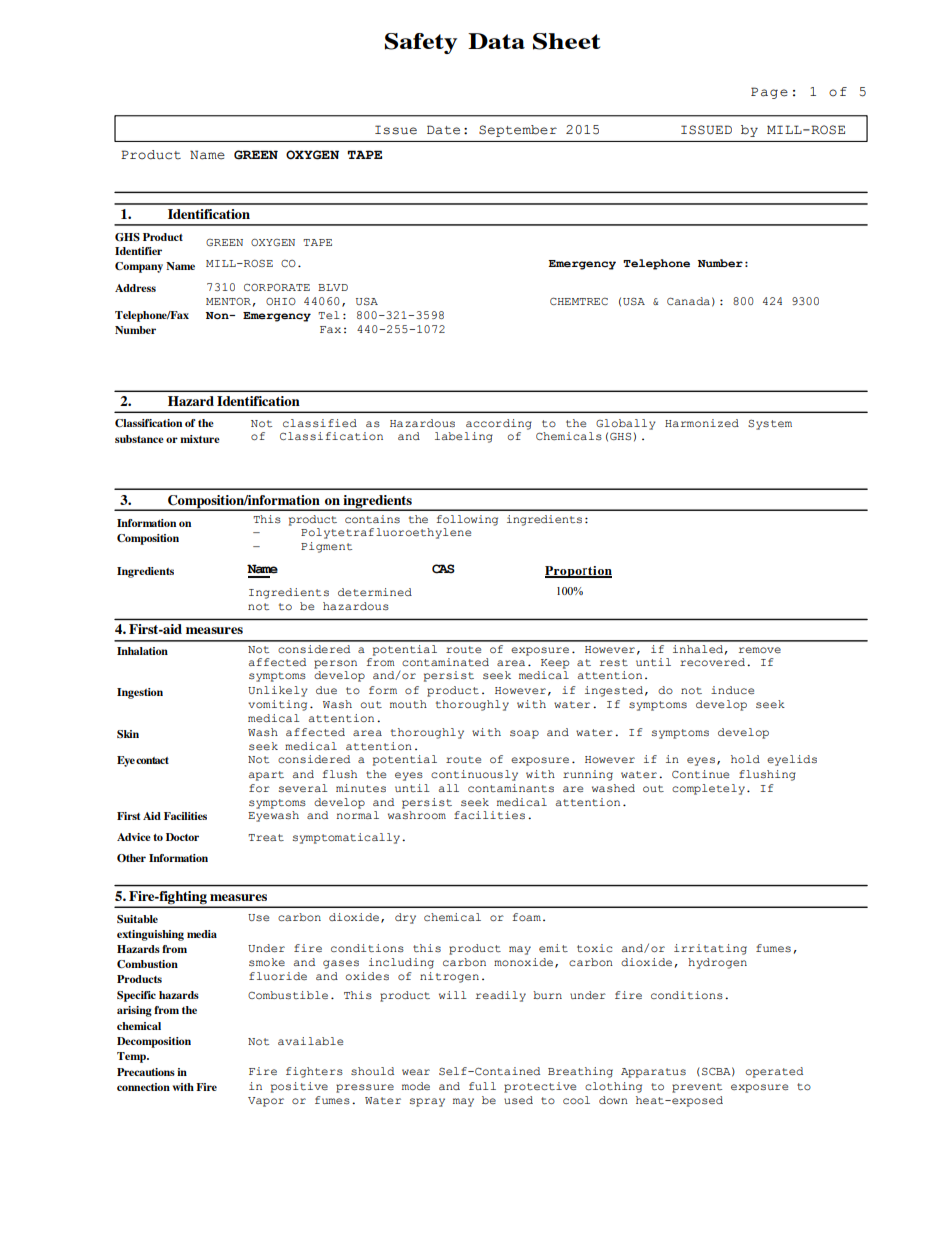  What do you see at coordinates (769, 93) in the screenshot?
I see `Page` at bounding box center [769, 93].
